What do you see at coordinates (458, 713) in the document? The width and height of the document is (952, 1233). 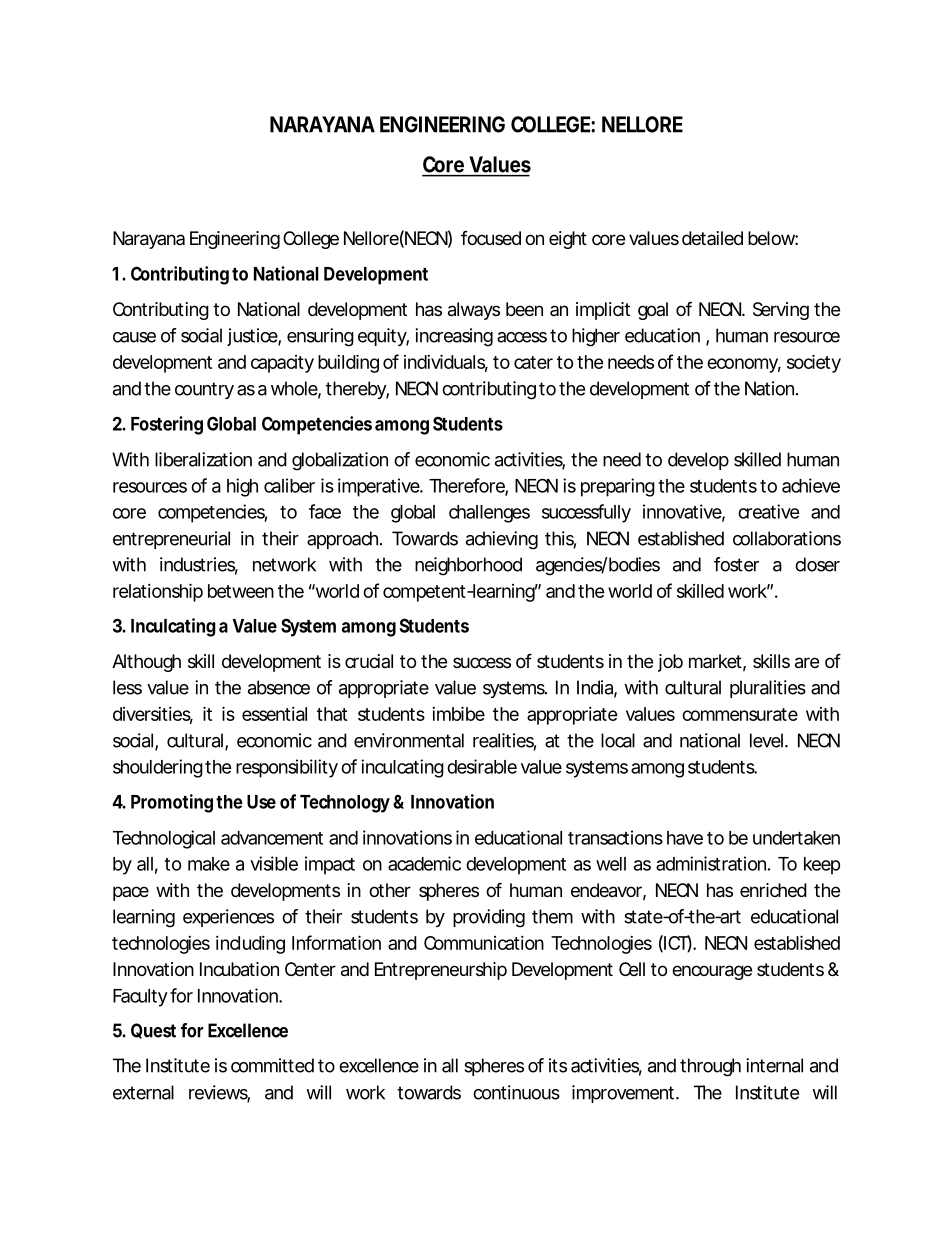 I see `imbibe` at bounding box center [458, 713].
